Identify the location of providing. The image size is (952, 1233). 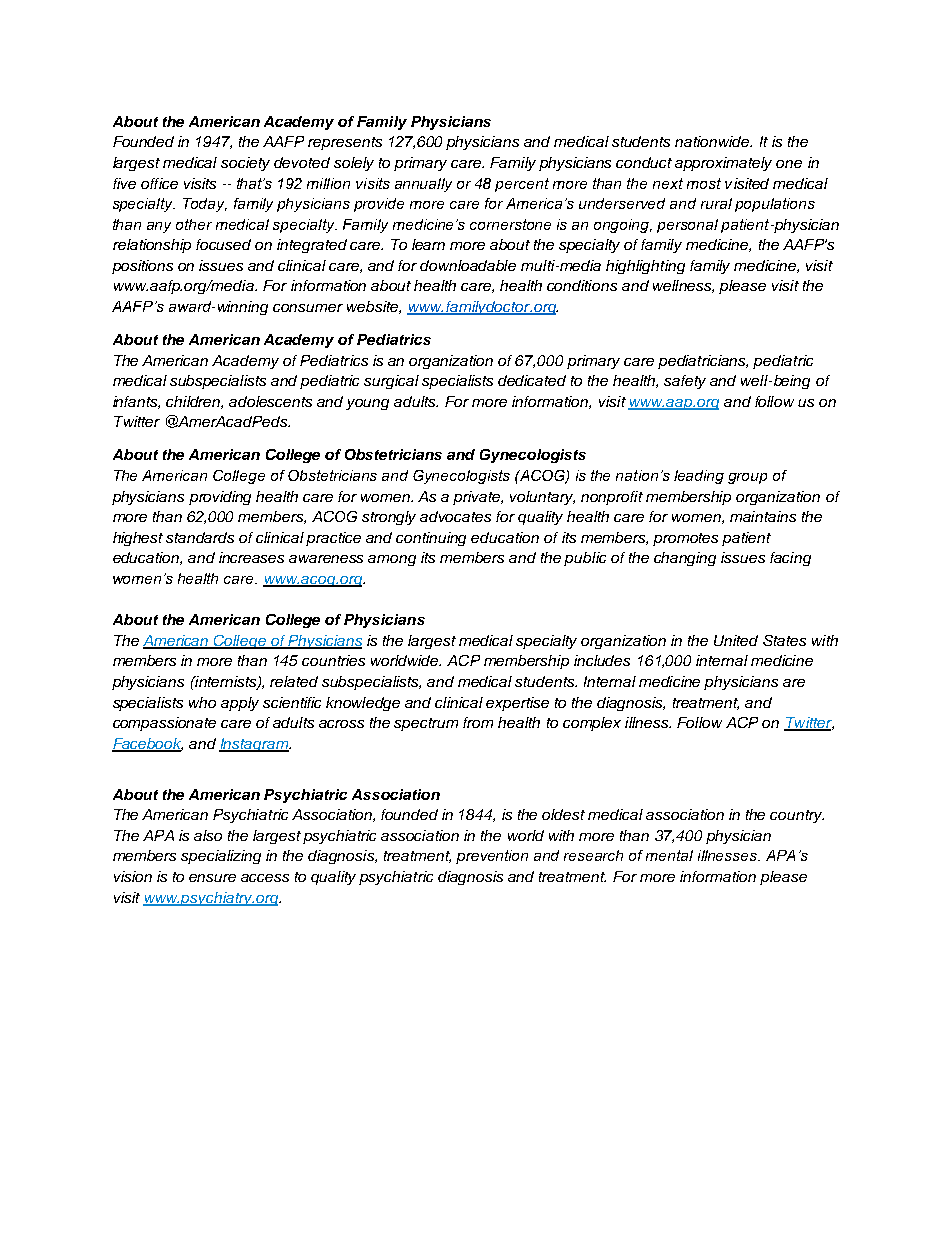
(220, 498).
